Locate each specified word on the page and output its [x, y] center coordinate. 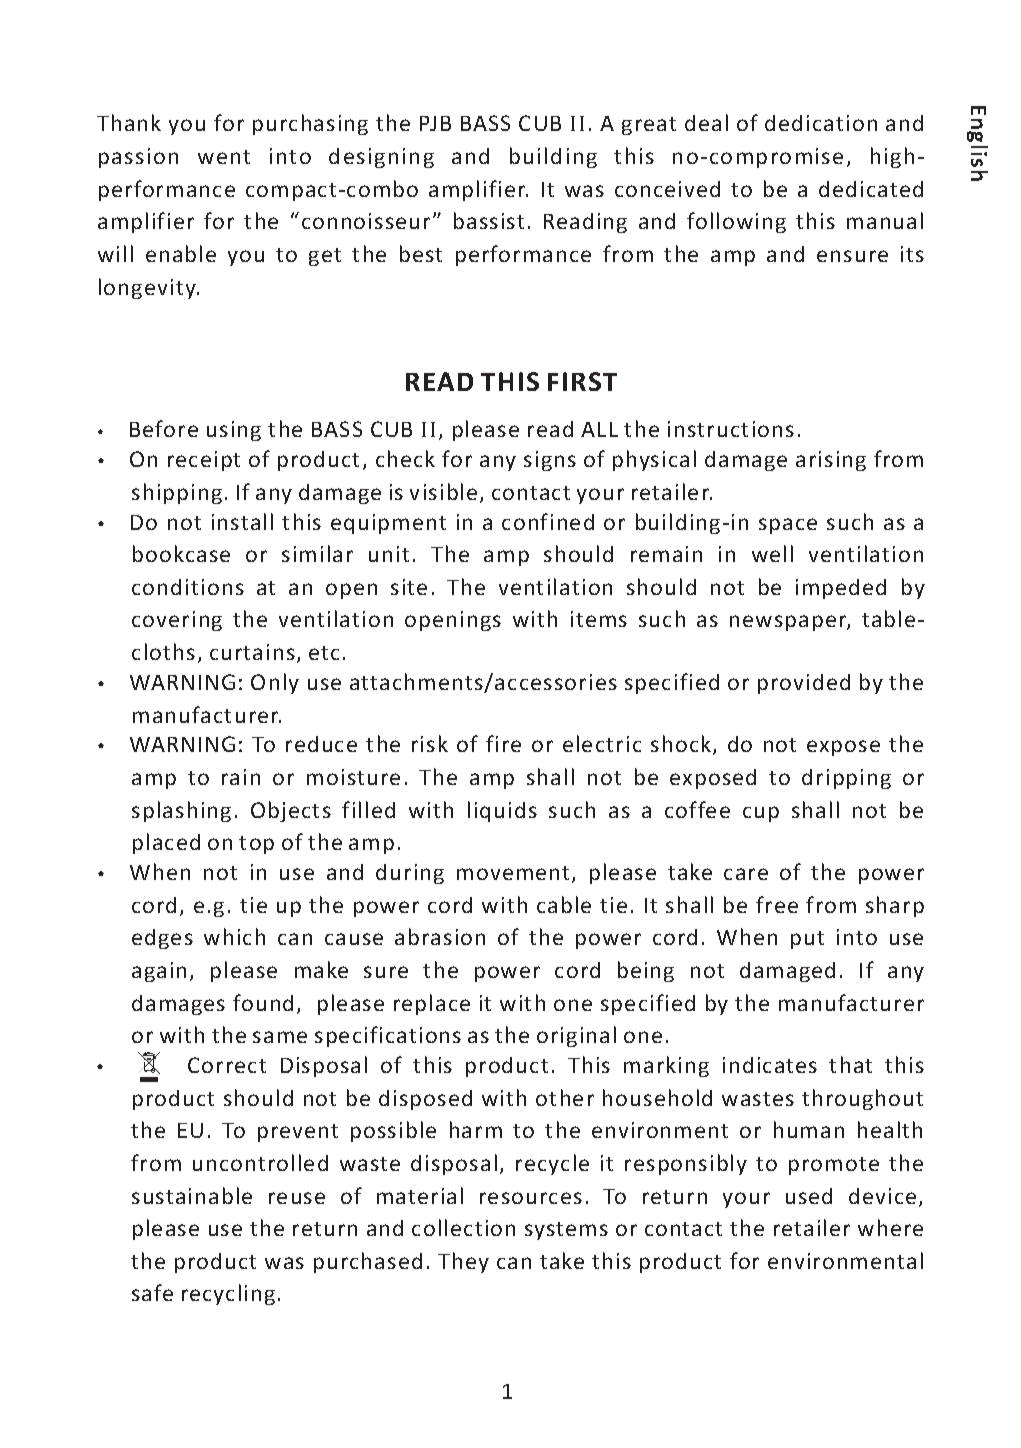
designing [381, 158]
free [777, 904]
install [242, 521]
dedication [821, 123]
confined [548, 521]
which [234, 936]
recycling [228, 1294]
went [224, 157]
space [788, 526]
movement [513, 873]
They [463, 1262]
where [890, 1227]
